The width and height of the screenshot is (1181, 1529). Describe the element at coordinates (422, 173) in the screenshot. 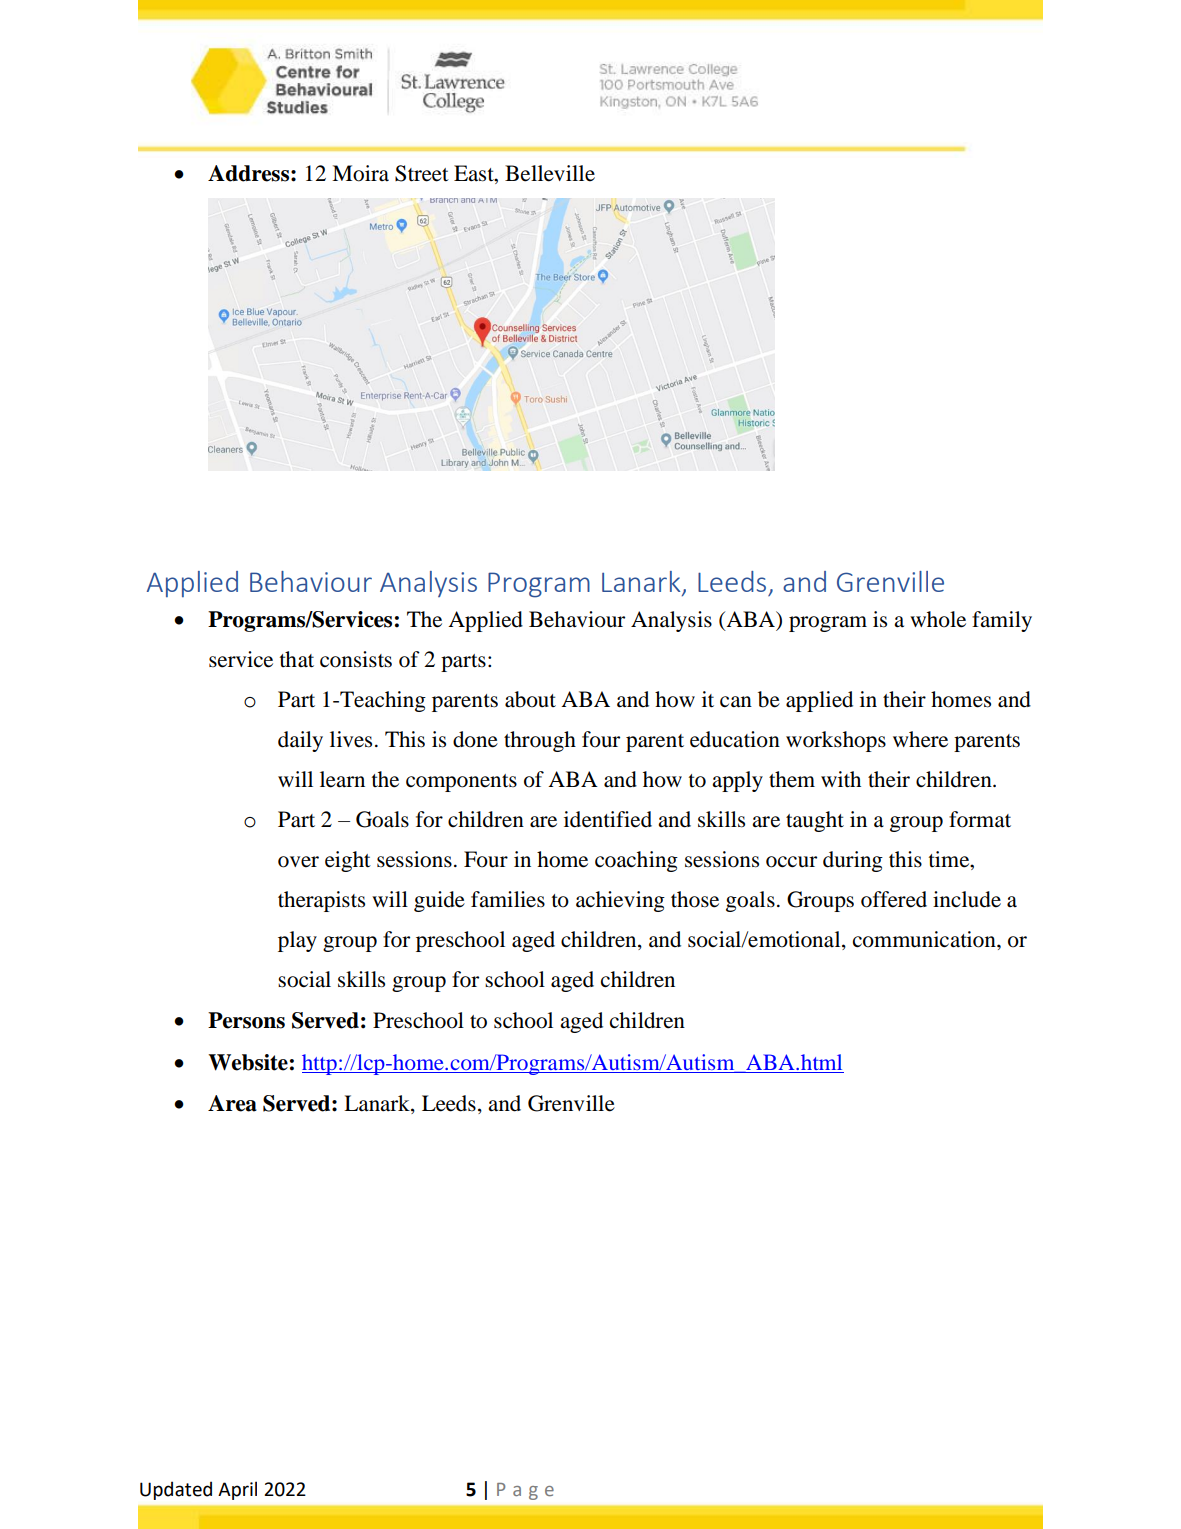

I see `Street` at that location.
